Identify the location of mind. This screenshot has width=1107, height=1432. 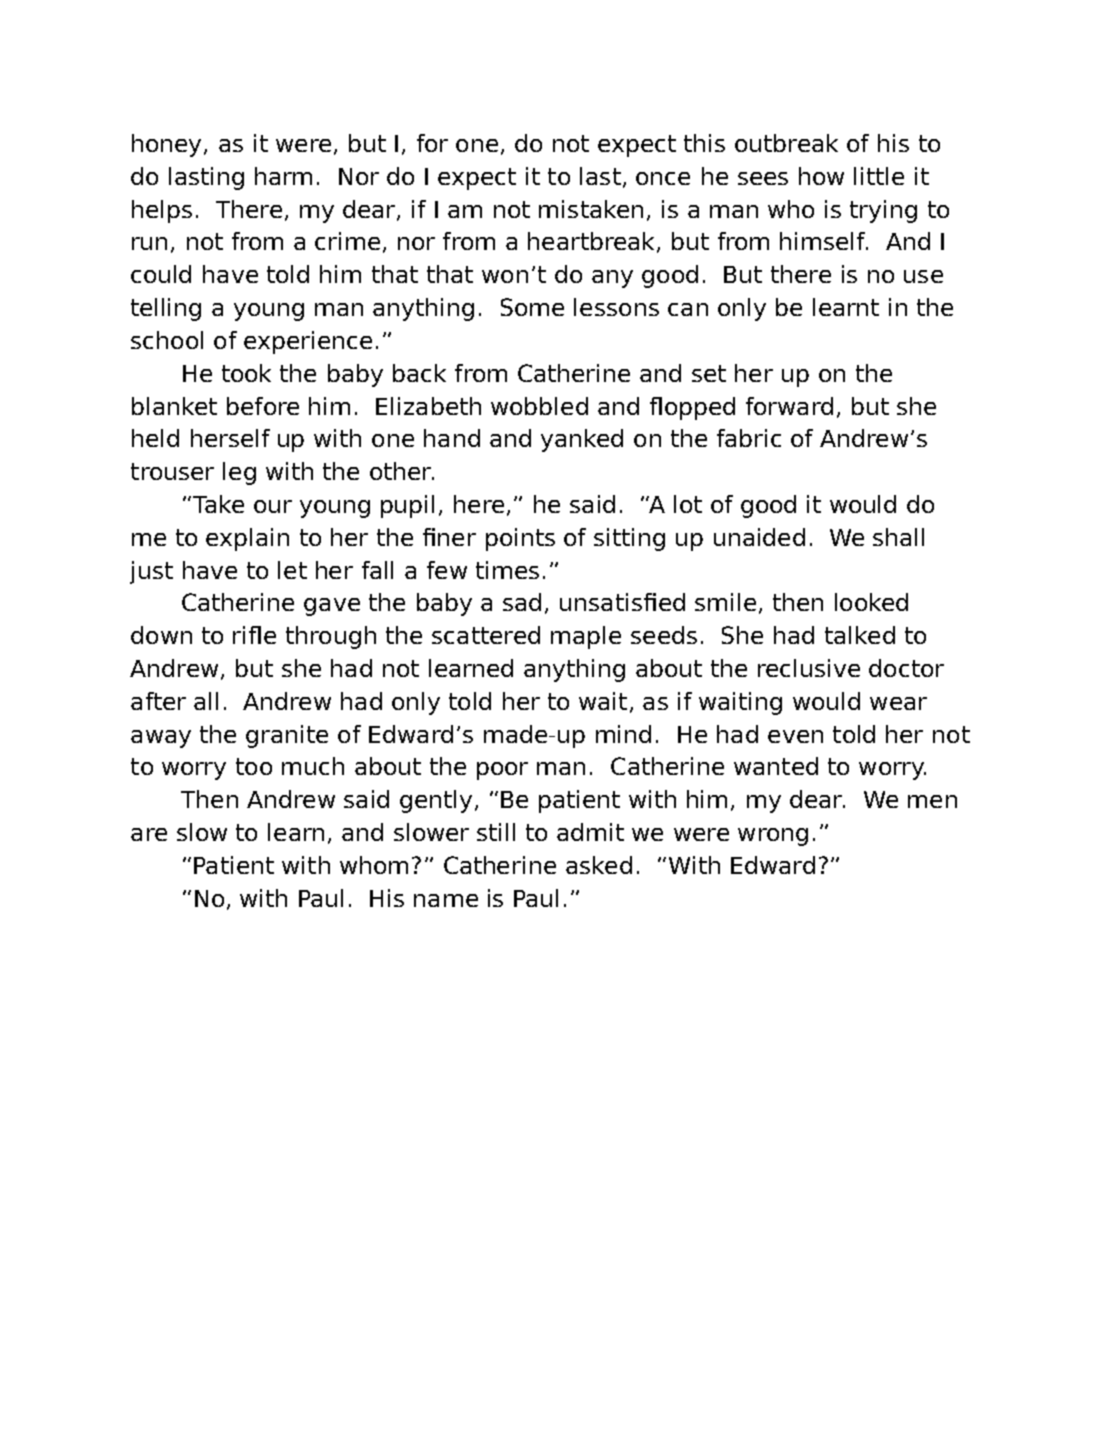
(623, 734).
